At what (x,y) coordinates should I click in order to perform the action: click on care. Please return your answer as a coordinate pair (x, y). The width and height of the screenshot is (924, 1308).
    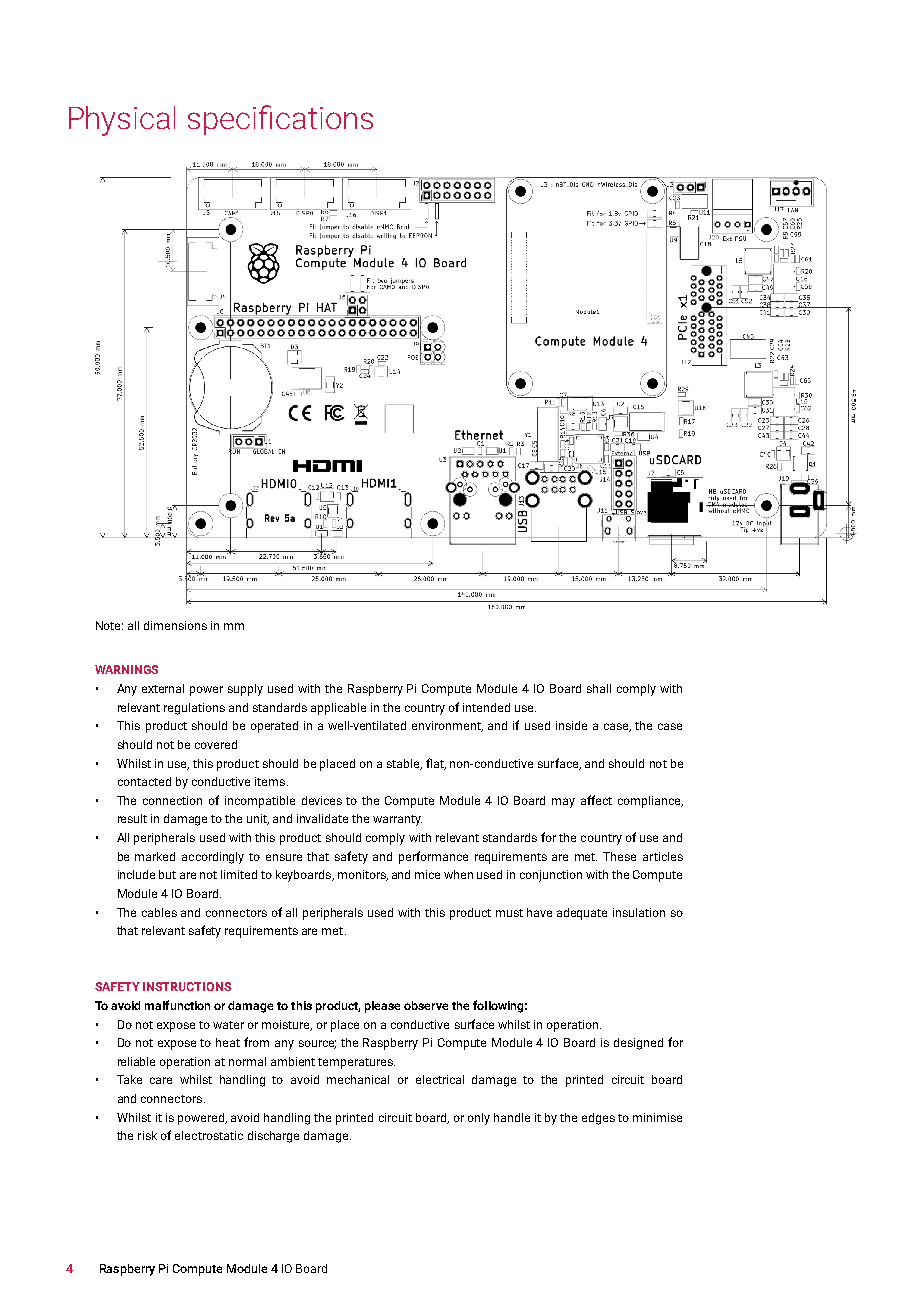
    Looking at the image, I should click on (161, 1080).
